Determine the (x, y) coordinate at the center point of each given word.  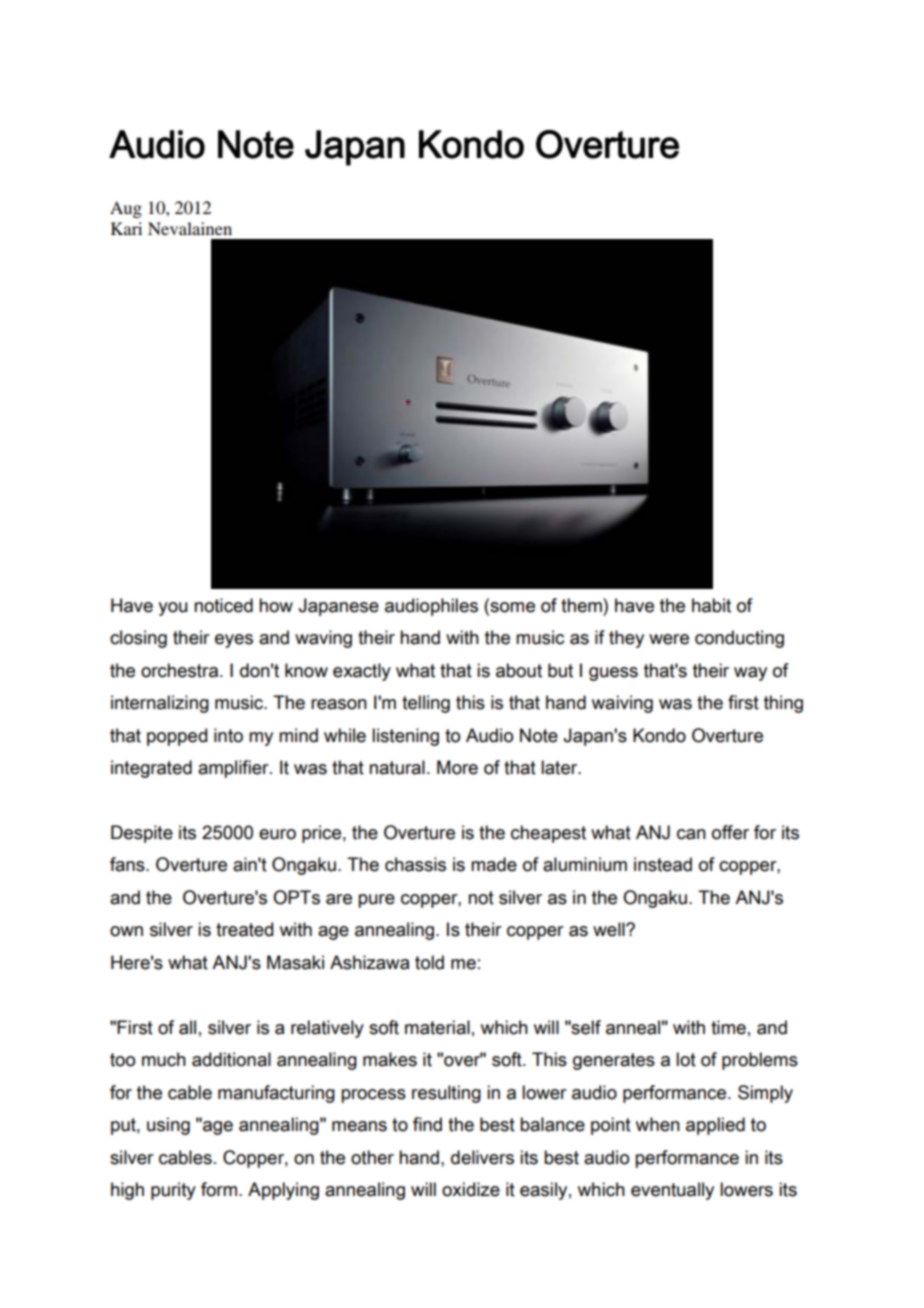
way (750, 674)
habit (711, 605)
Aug (126, 209)
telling (426, 704)
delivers (482, 1157)
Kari (126, 228)
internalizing (160, 704)
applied (715, 1126)
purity (173, 1191)
